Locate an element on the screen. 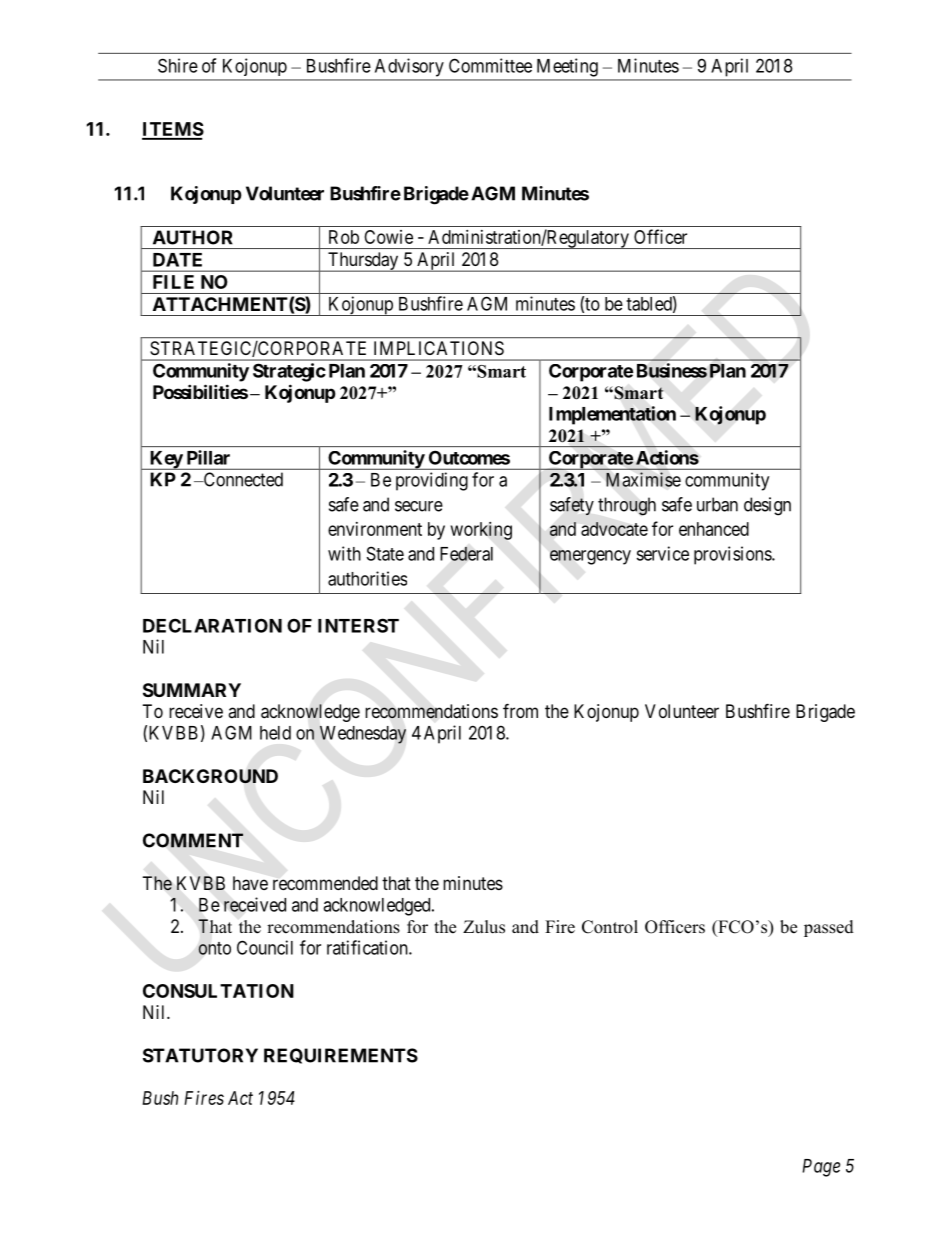 This screenshot has height=1233, width=952. REQUIREMENTS is located at coordinates (341, 1056).
